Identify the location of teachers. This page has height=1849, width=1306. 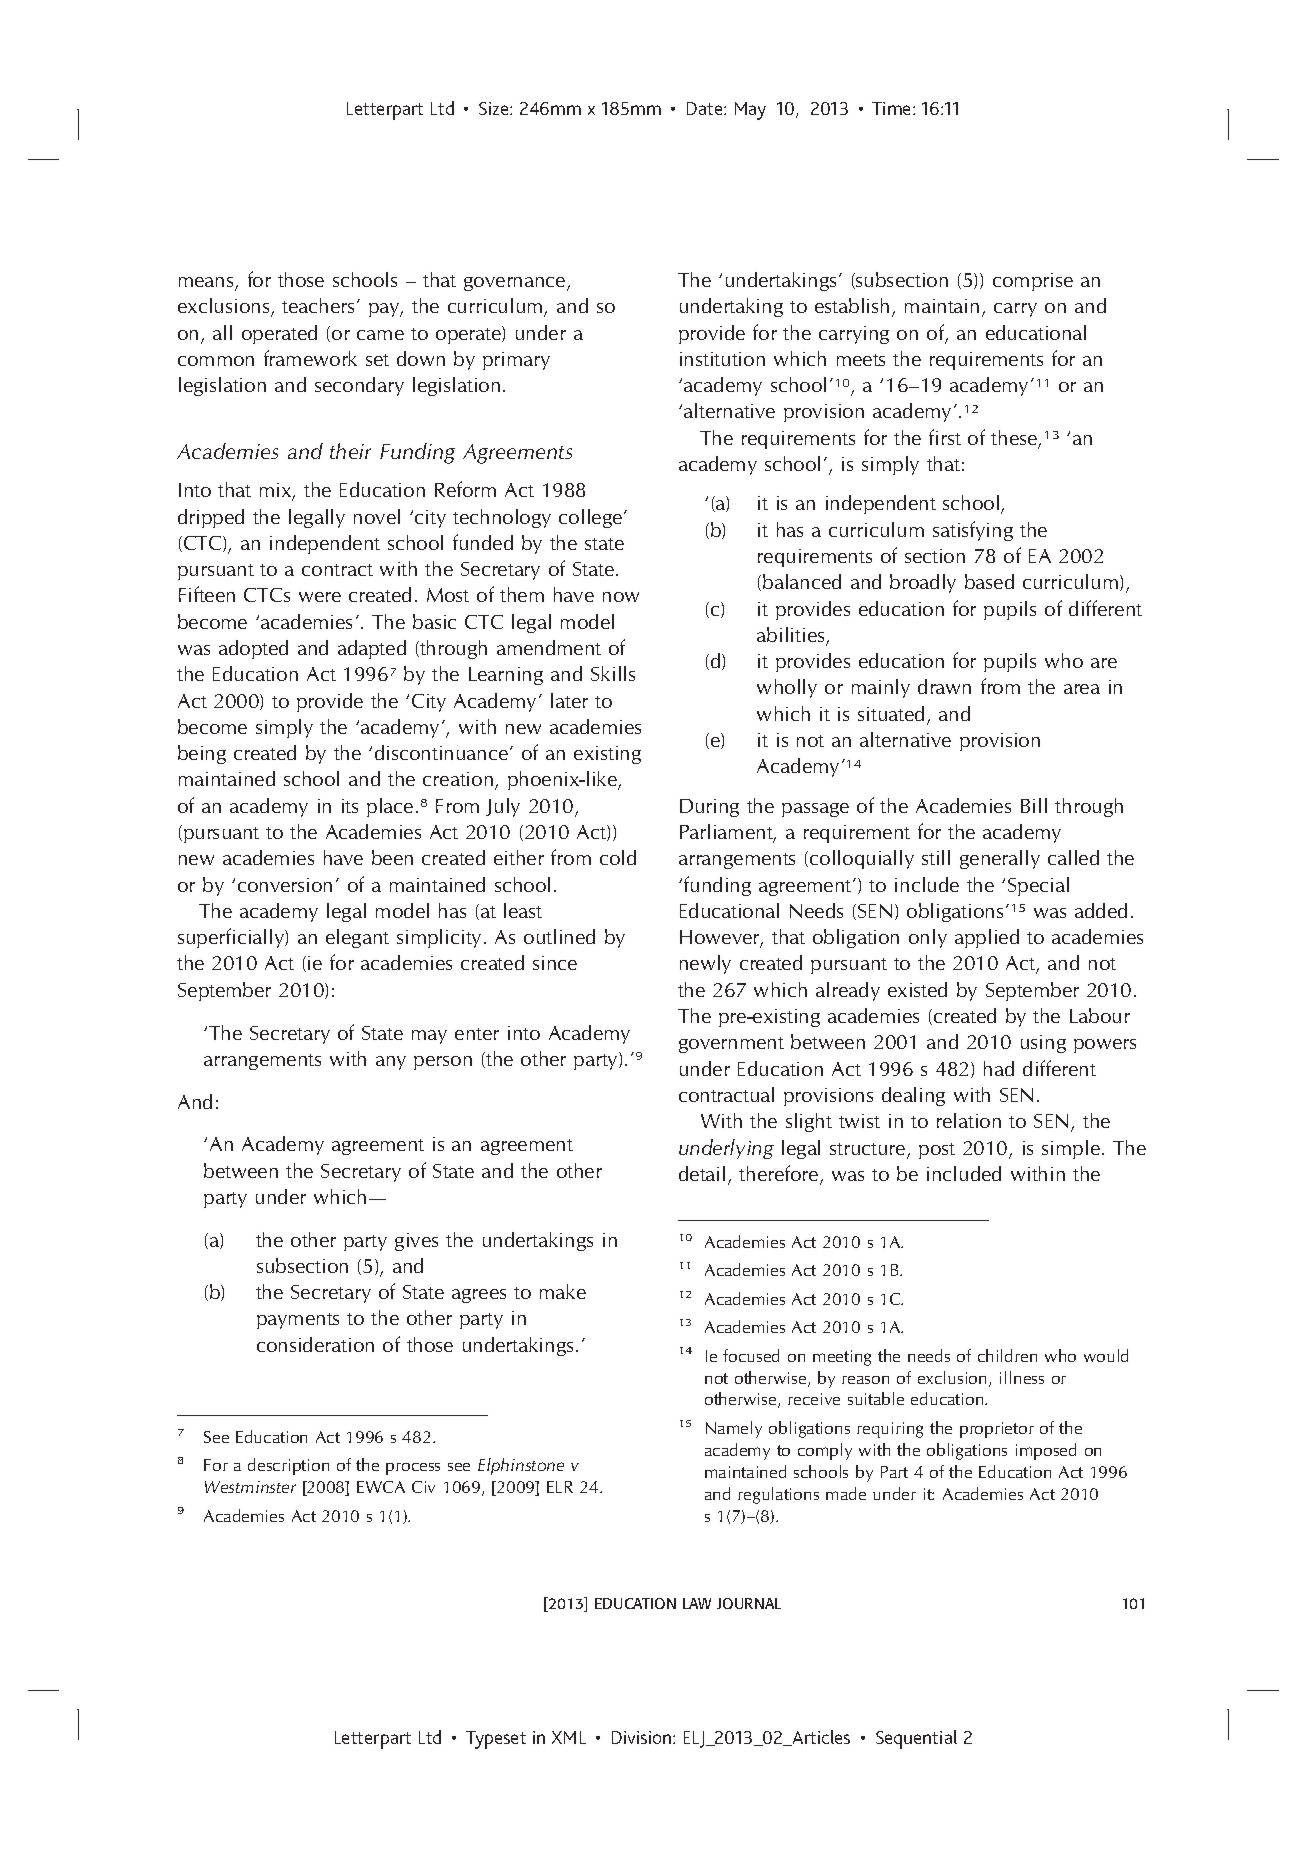
(318, 305).
